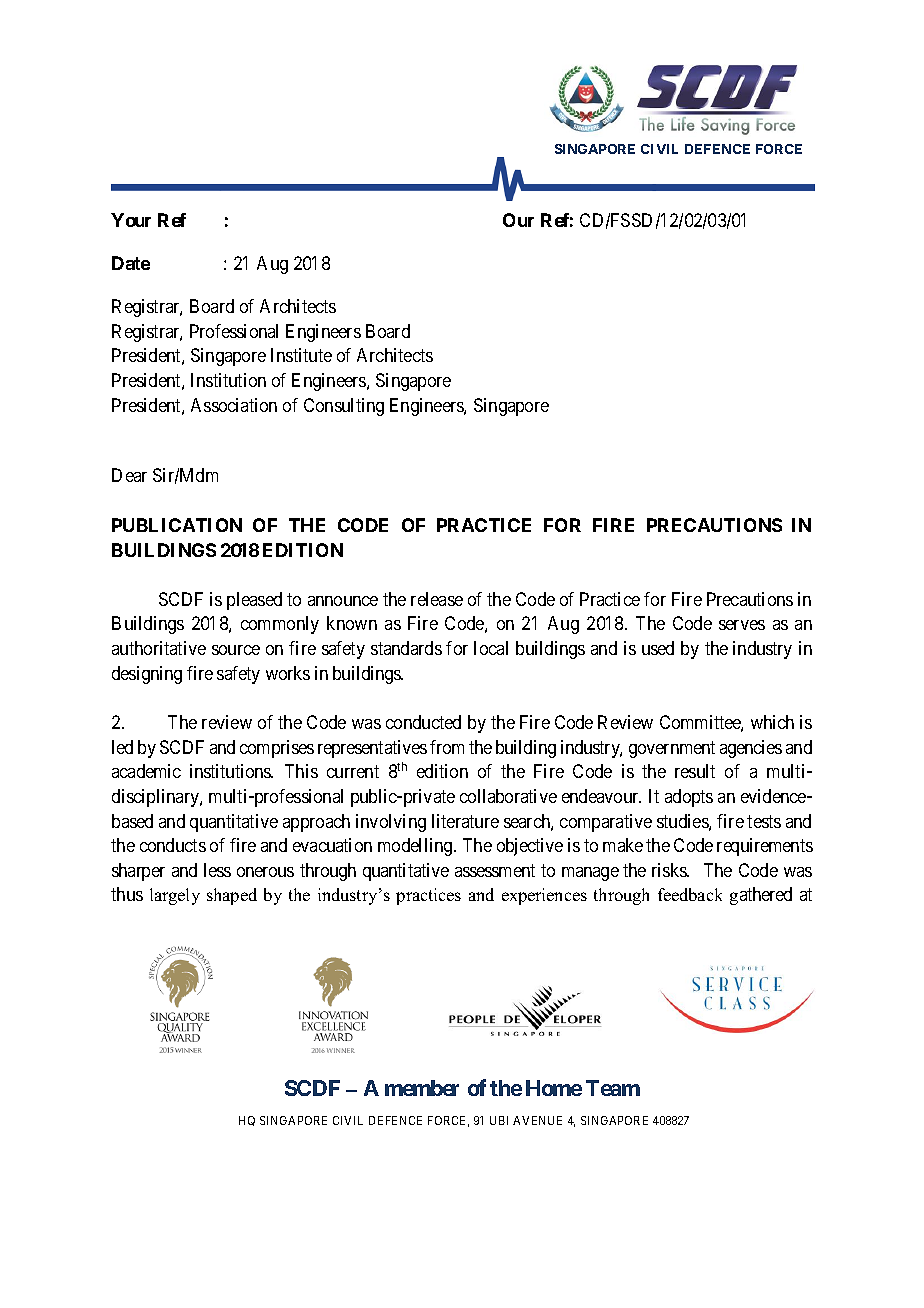 Image resolution: width=924 pixels, height=1308 pixels. Describe the element at coordinates (499, 1120) in the image. I see `UBI` at that location.
